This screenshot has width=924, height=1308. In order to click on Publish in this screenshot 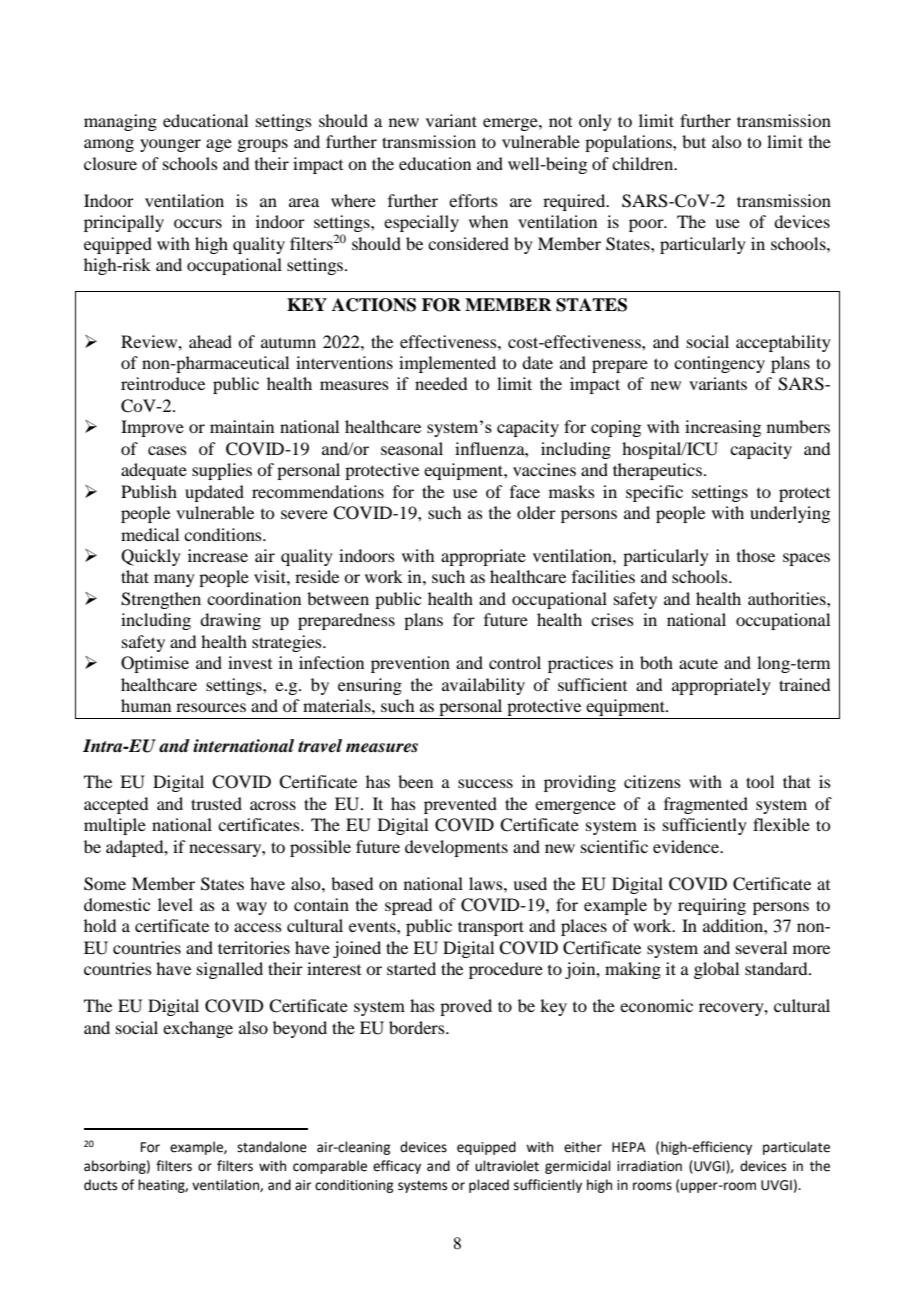, I will do `click(149, 491)`.
